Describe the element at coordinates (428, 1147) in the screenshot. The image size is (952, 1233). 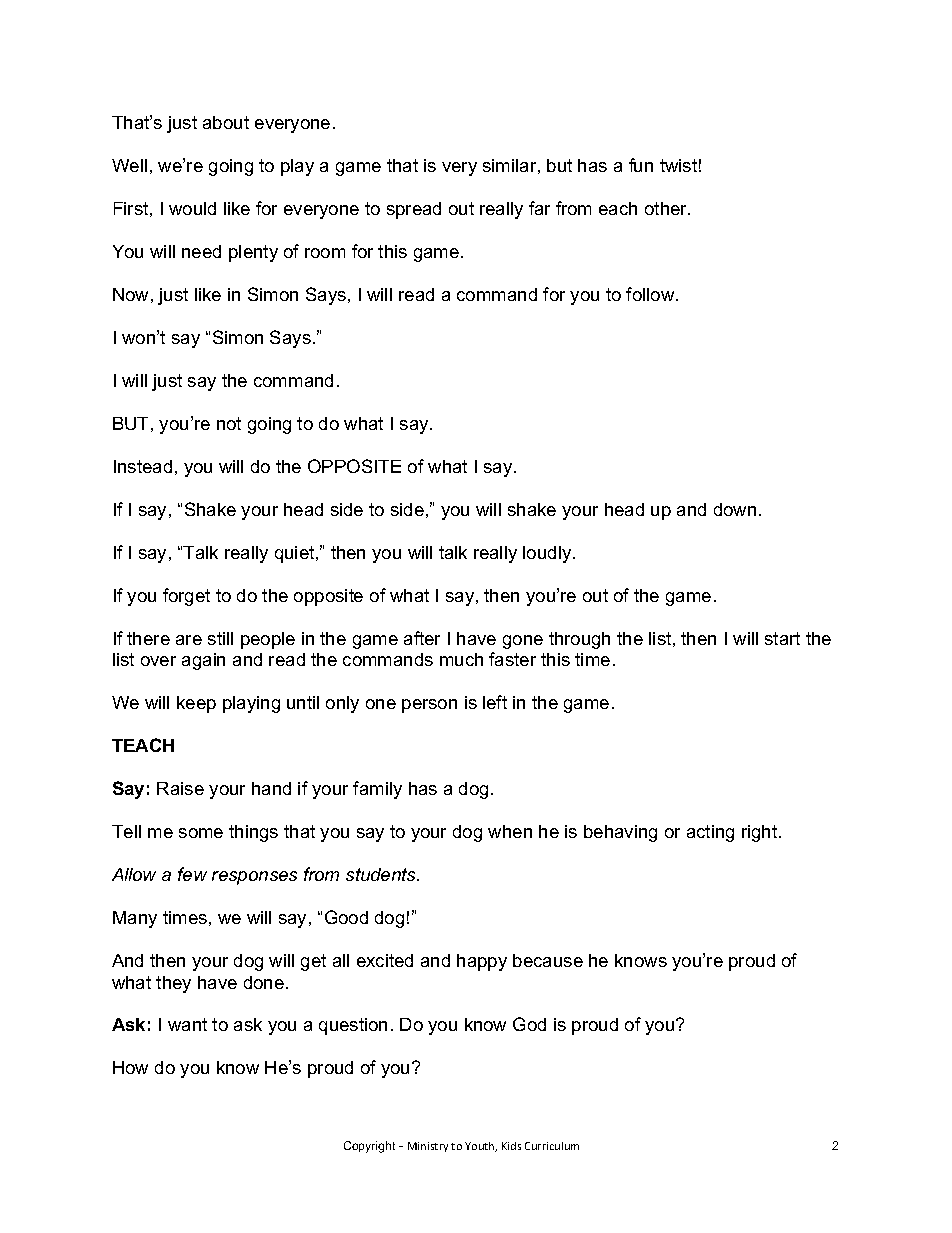
I see `Ministry` at that location.
